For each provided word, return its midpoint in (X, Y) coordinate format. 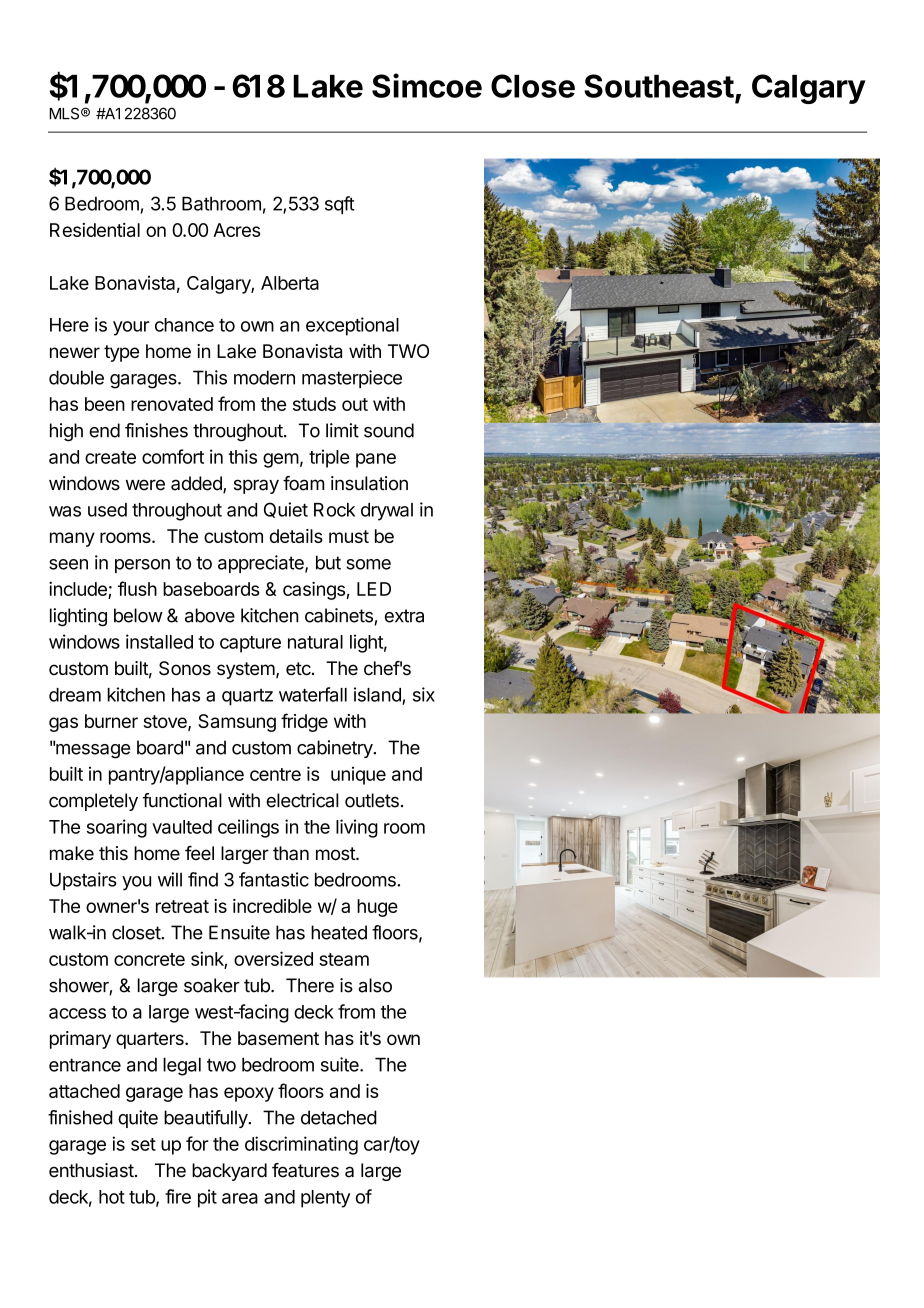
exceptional (352, 326)
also (375, 985)
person (142, 566)
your (131, 328)
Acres (236, 230)
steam (344, 959)
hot (112, 1197)
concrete (149, 959)
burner (111, 721)
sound (389, 430)
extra (404, 616)
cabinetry (335, 749)
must (349, 536)
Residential (95, 230)
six (424, 694)
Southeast (659, 86)
